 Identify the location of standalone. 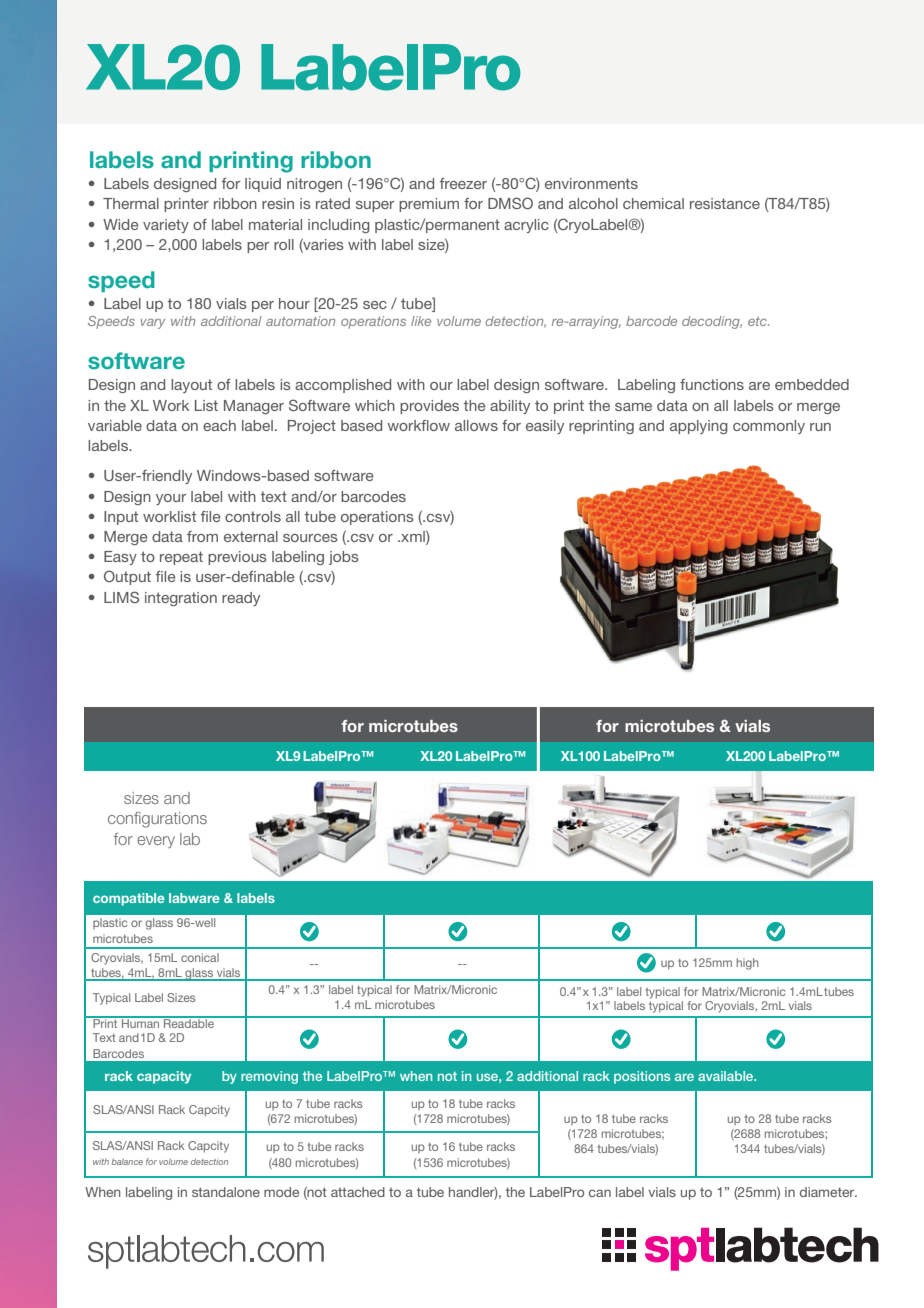
(226, 1192).
